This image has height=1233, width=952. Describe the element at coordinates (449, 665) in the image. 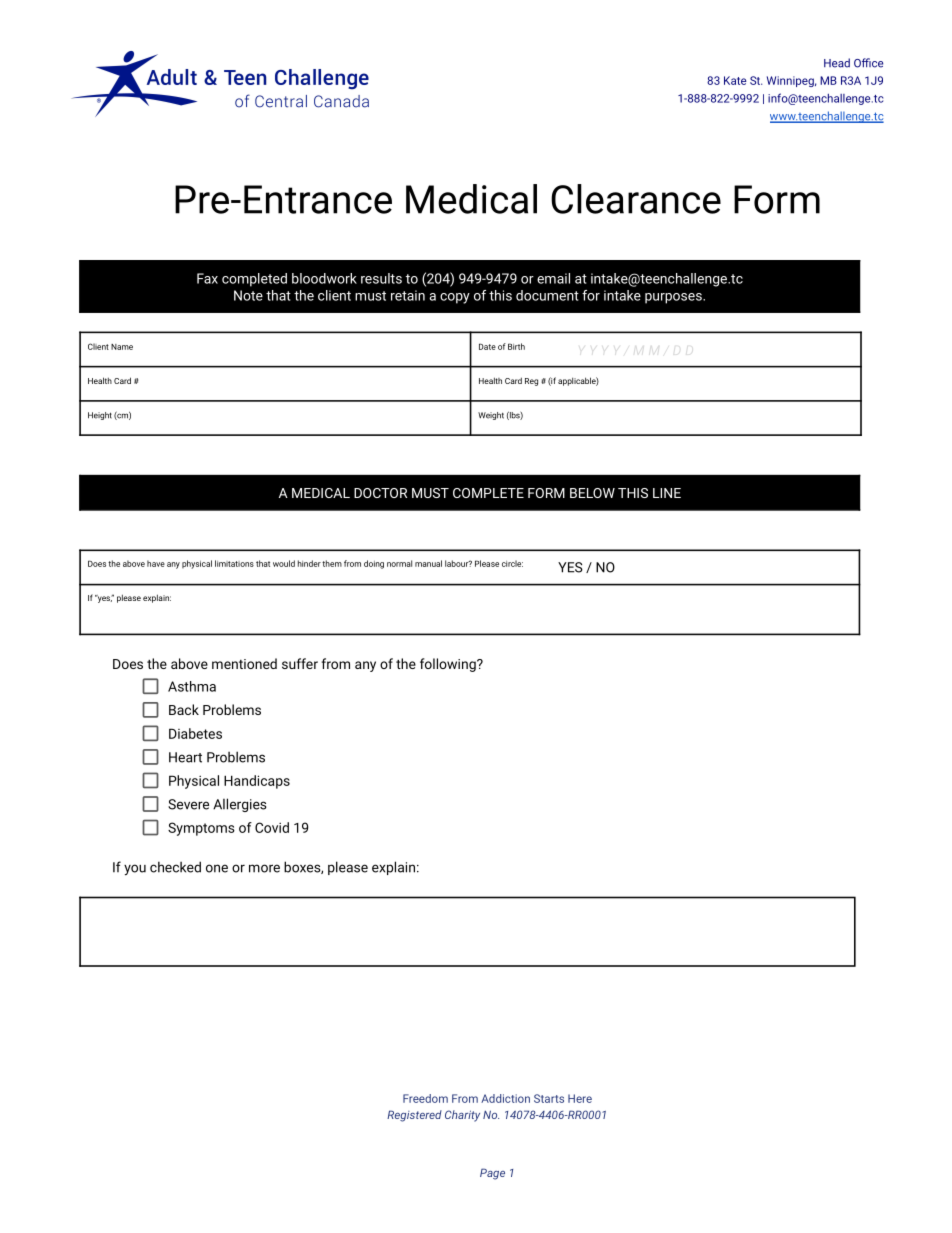

I see `following` at that location.
